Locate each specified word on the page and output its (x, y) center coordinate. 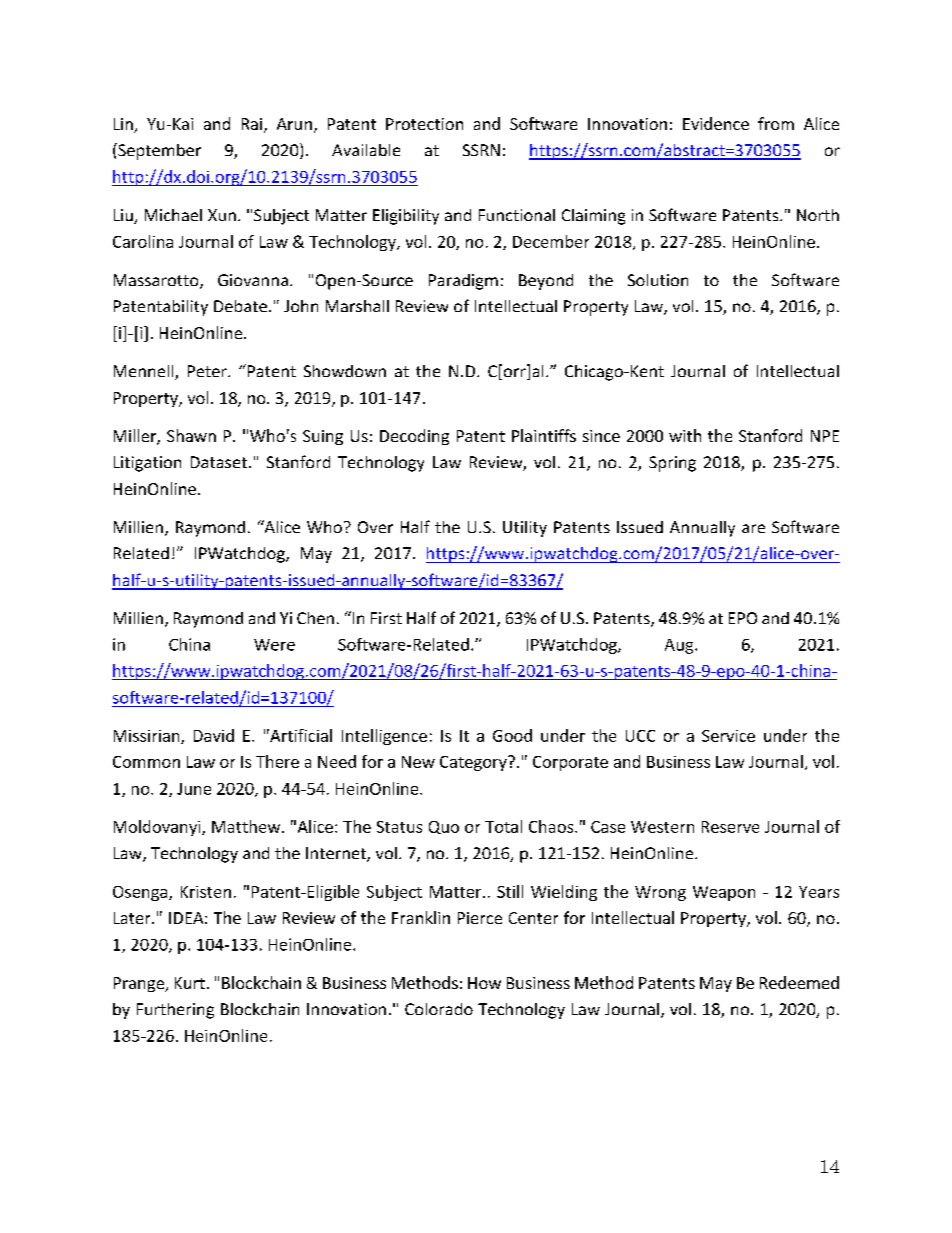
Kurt (190, 983)
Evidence (716, 123)
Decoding (414, 437)
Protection (424, 124)
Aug (680, 646)
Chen (315, 618)
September (158, 151)
